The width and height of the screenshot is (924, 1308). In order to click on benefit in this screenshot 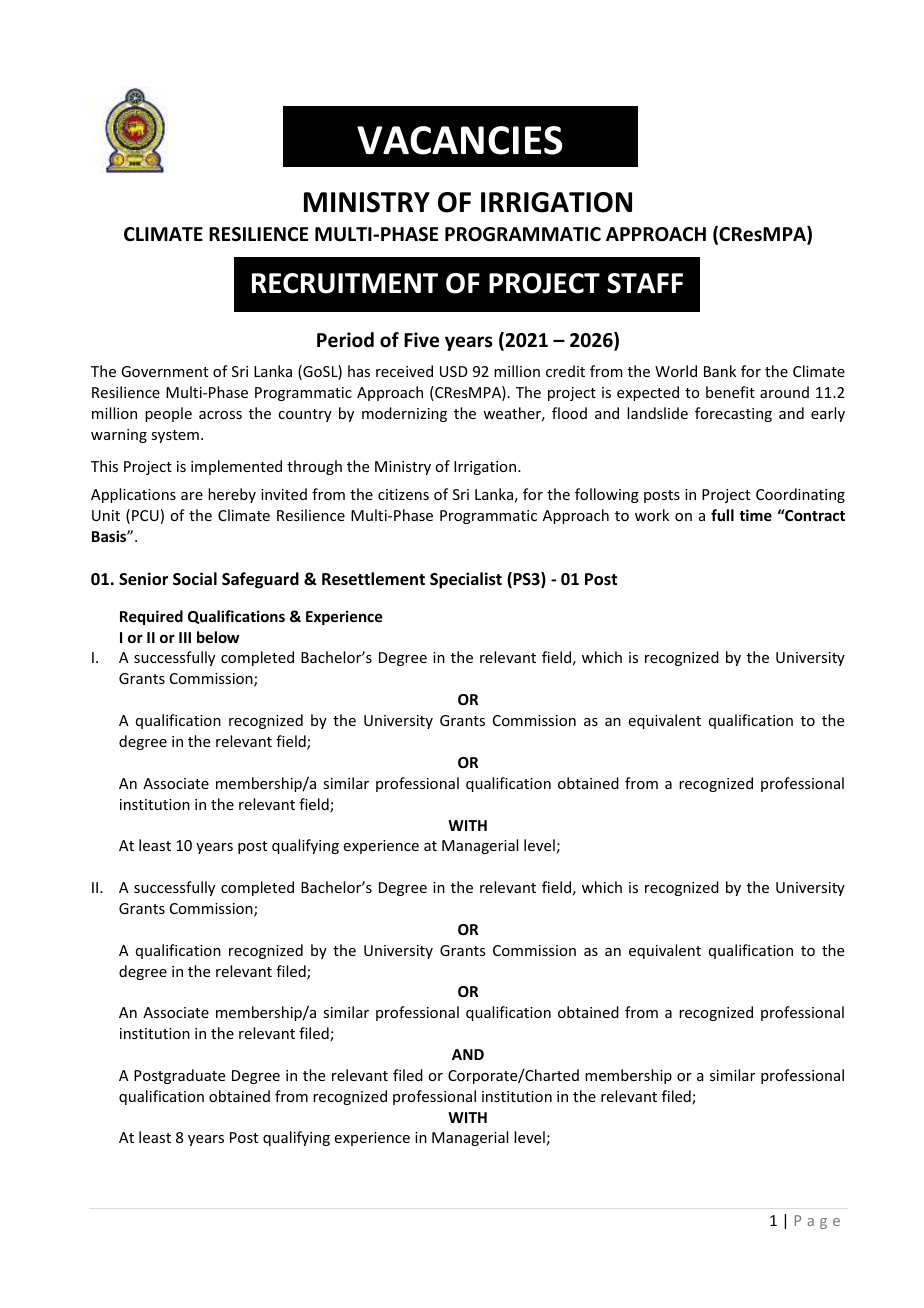, I will do `click(730, 392)`.
